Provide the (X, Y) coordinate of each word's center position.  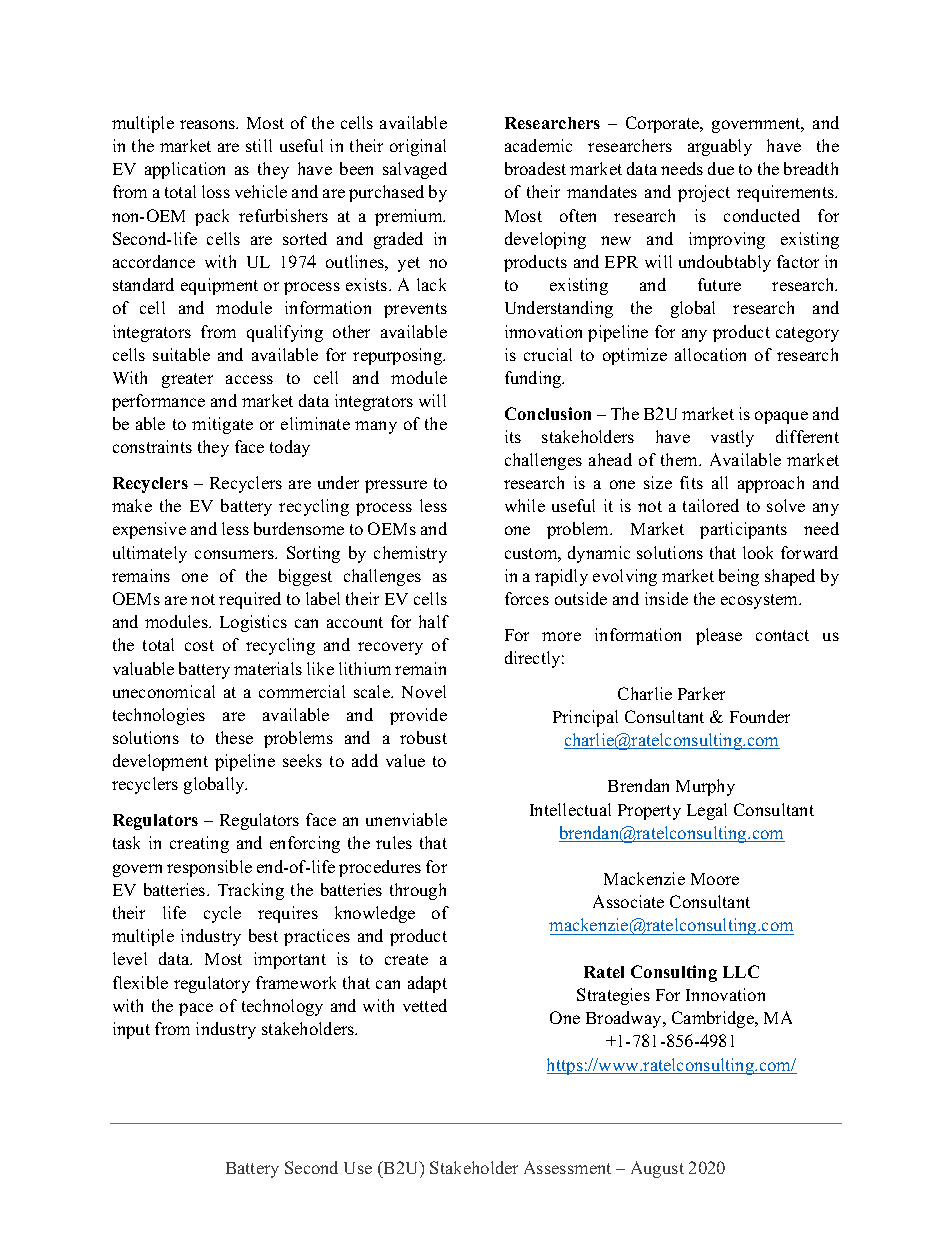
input (131, 1030)
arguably (720, 147)
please (719, 636)
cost (199, 645)
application (185, 170)
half (434, 621)
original (418, 147)
